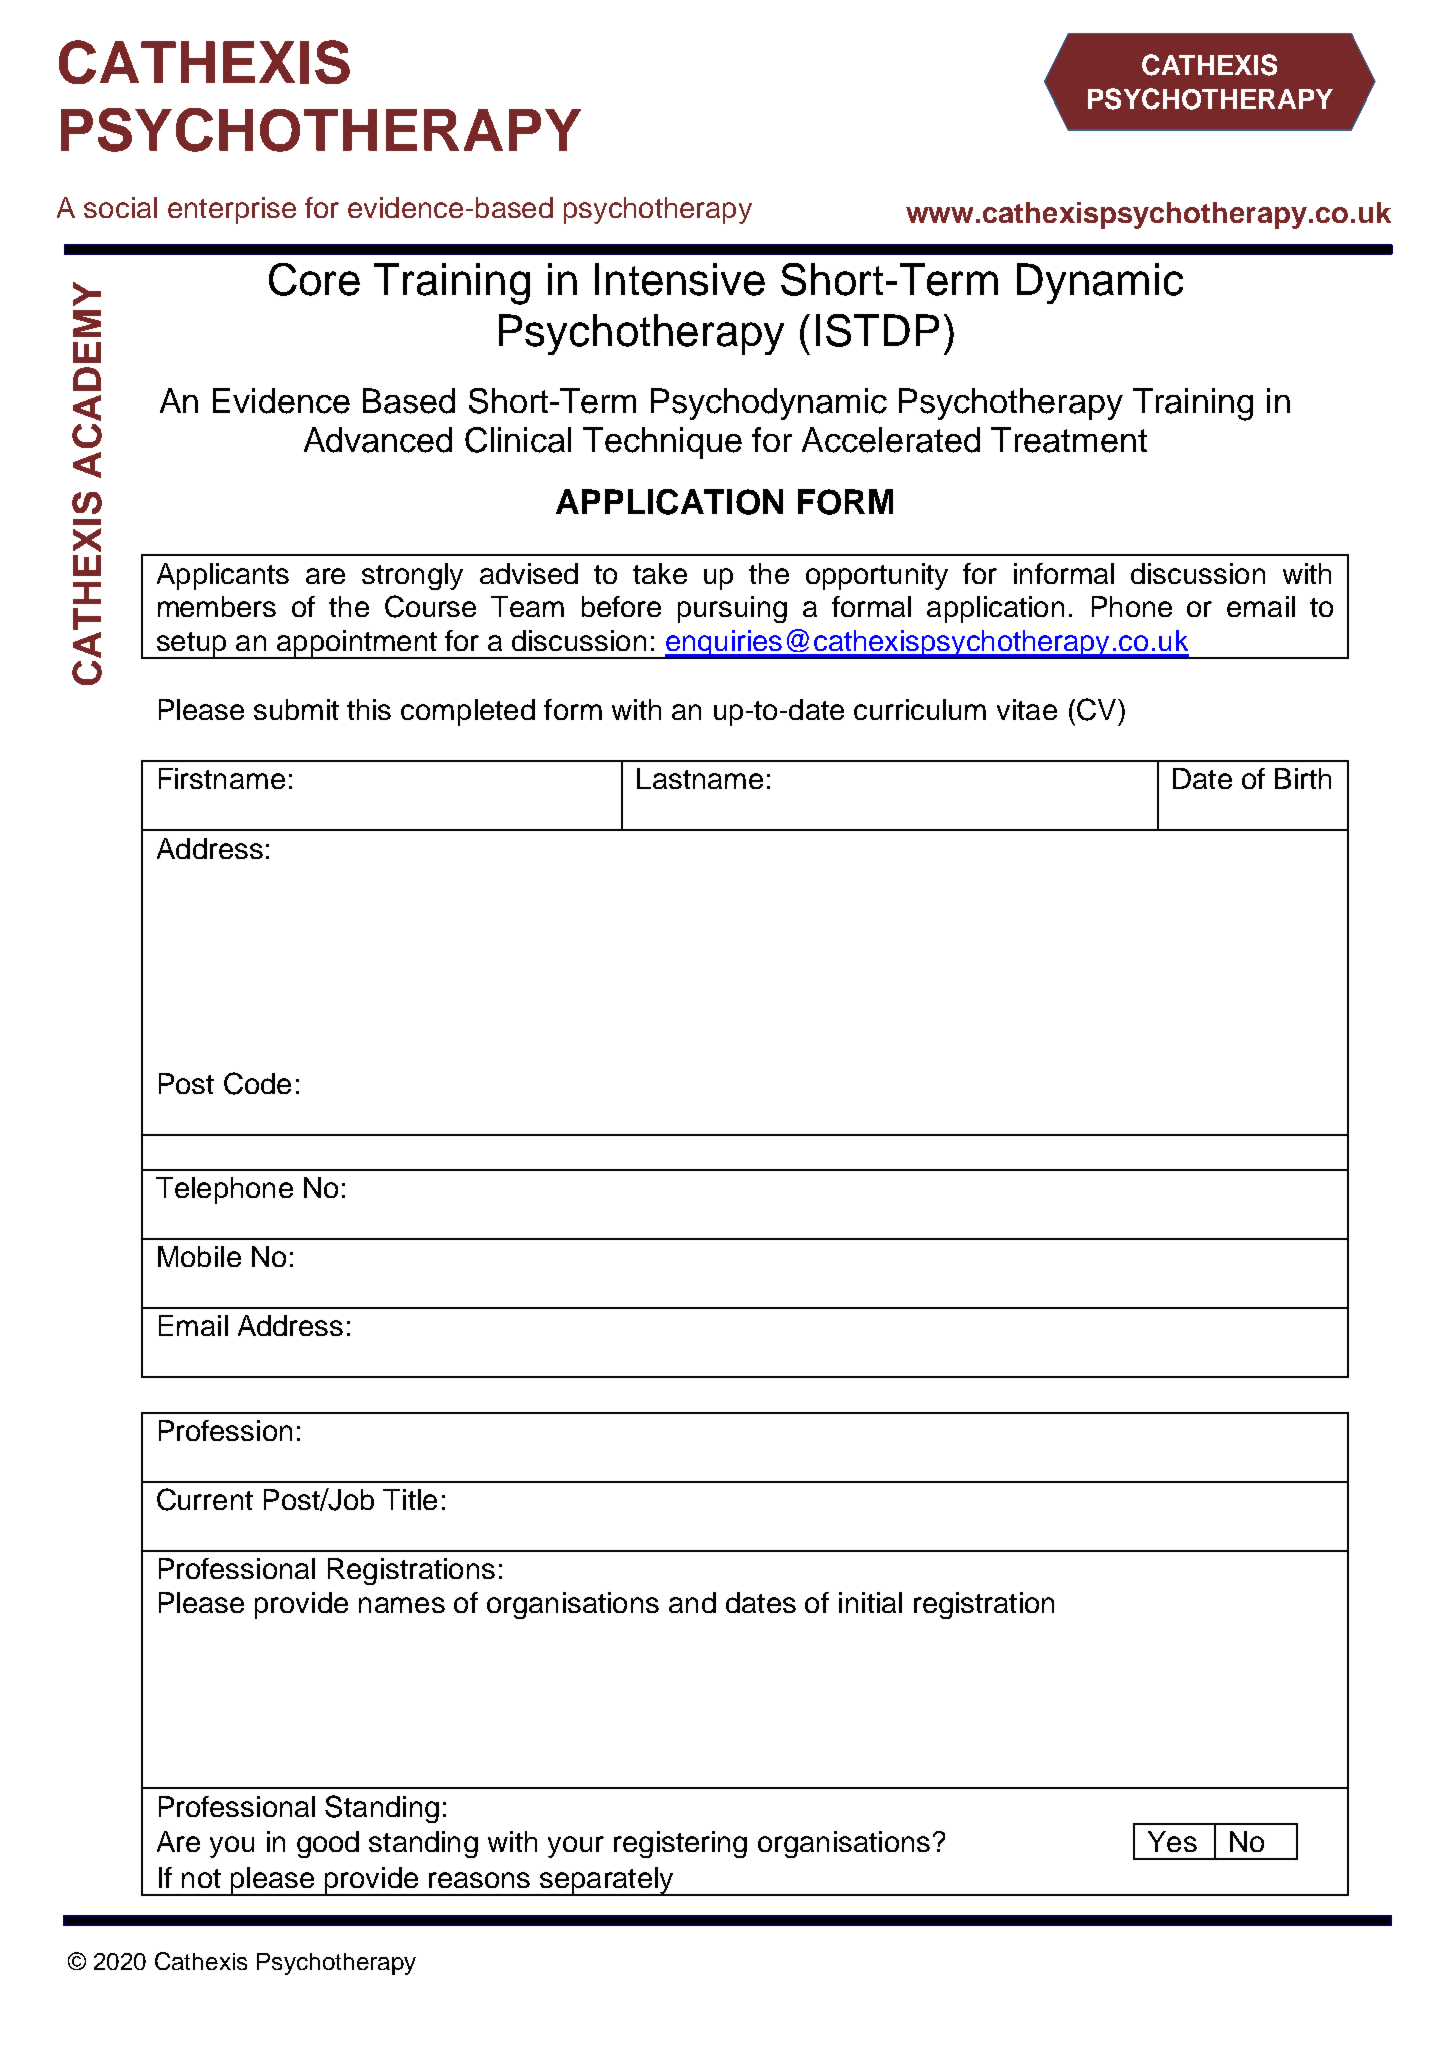 The image size is (1451, 2052). Describe the element at coordinates (870, 1602) in the screenshot. I see `initial` at that location.
